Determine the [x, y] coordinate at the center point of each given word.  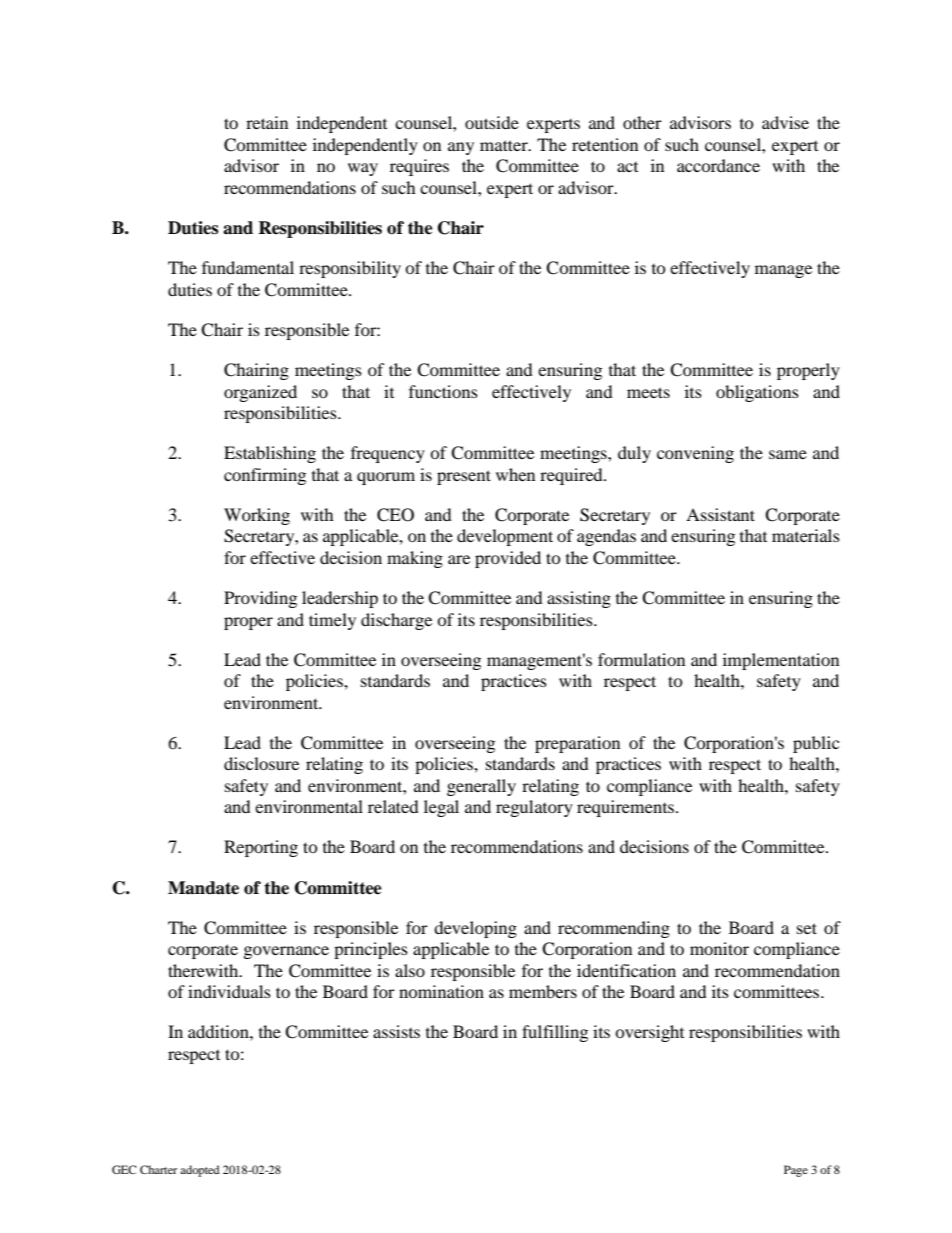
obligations [757, 393]
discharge [396, 621]
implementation [781, 661]
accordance [718, 165]
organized [260, 393]
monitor [719, 948]
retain [267, 122]
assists [396, 1031]
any [461, 148]
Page [796, 1171]
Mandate [203, 888]
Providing [260, 599]
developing [475, 929]
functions [443, 391]
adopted [200, 1171]
